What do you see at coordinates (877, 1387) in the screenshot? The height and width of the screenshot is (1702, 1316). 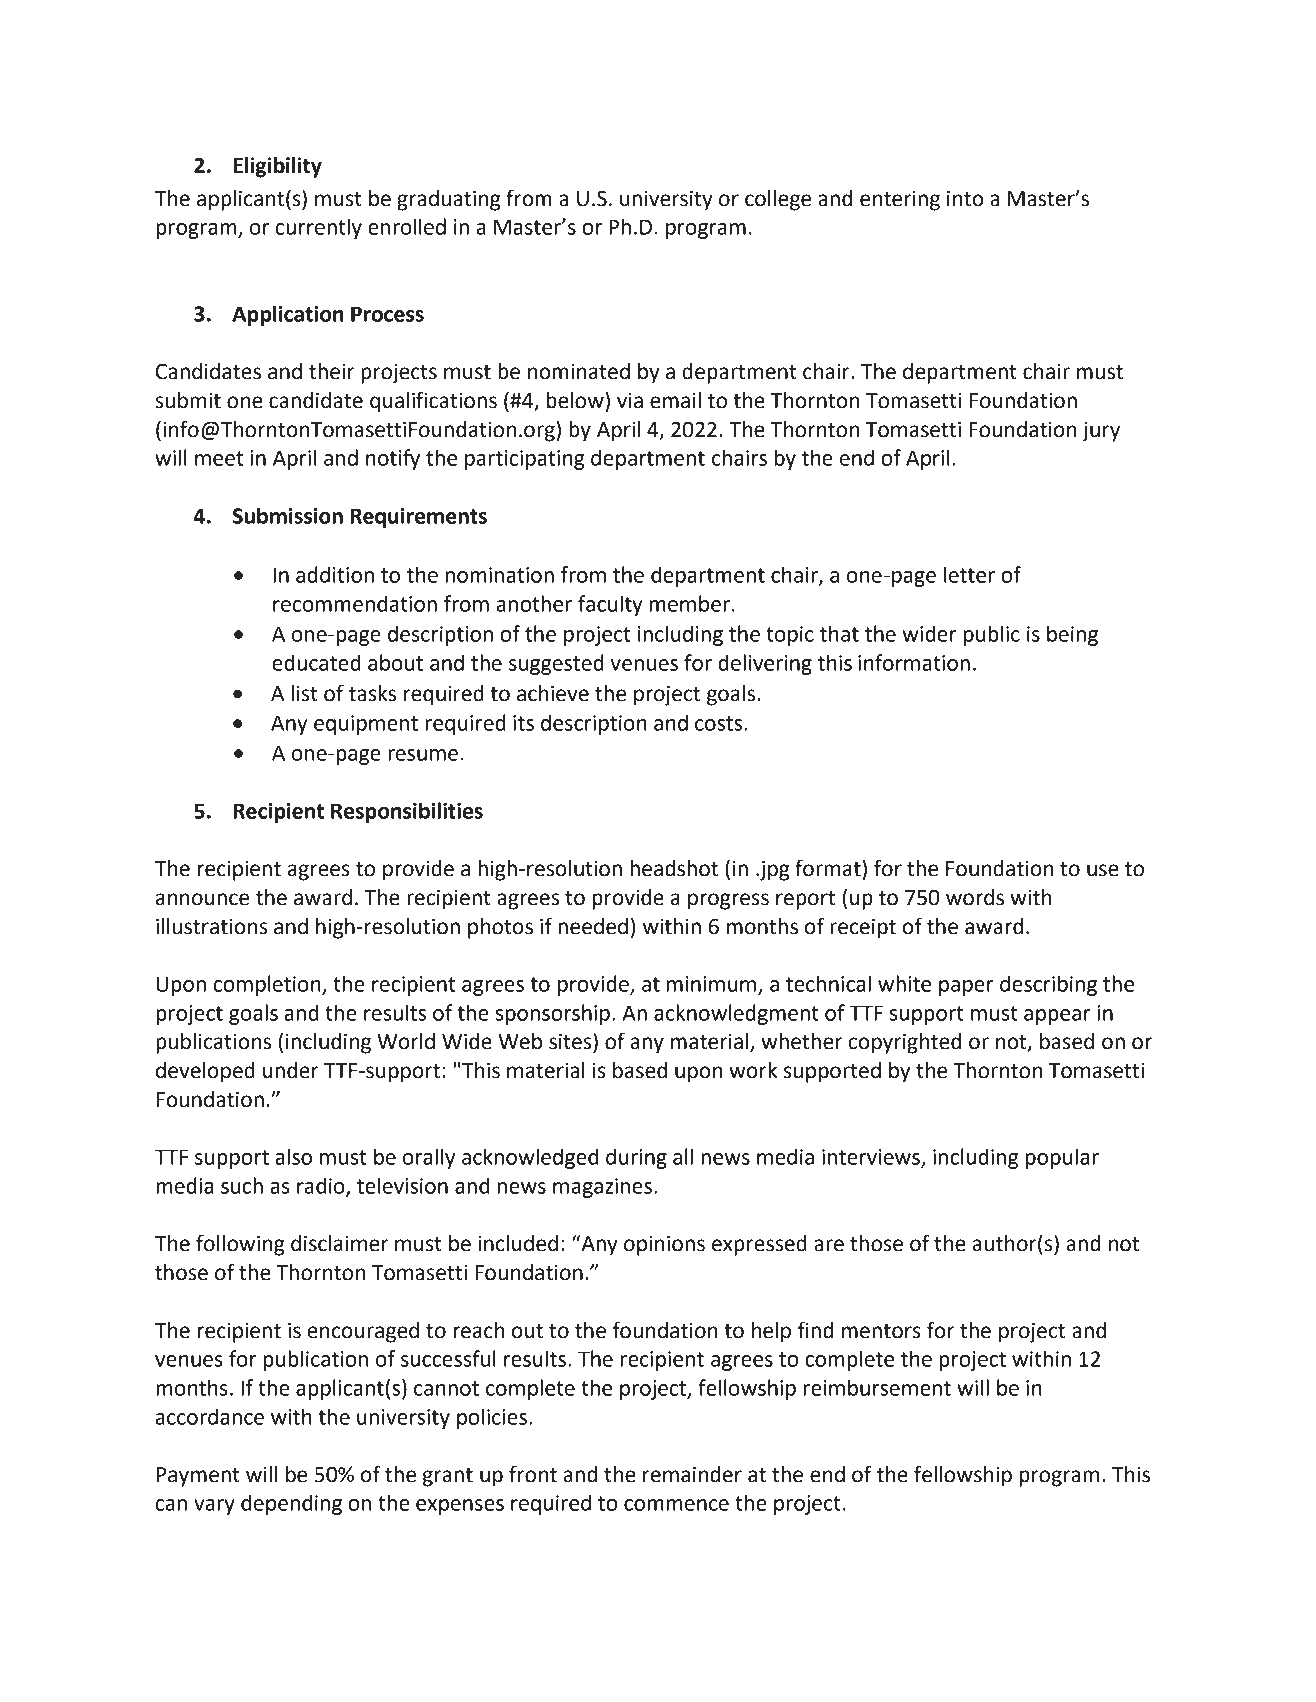 I see `reimbursement` at bounding box center [877, 1387].
